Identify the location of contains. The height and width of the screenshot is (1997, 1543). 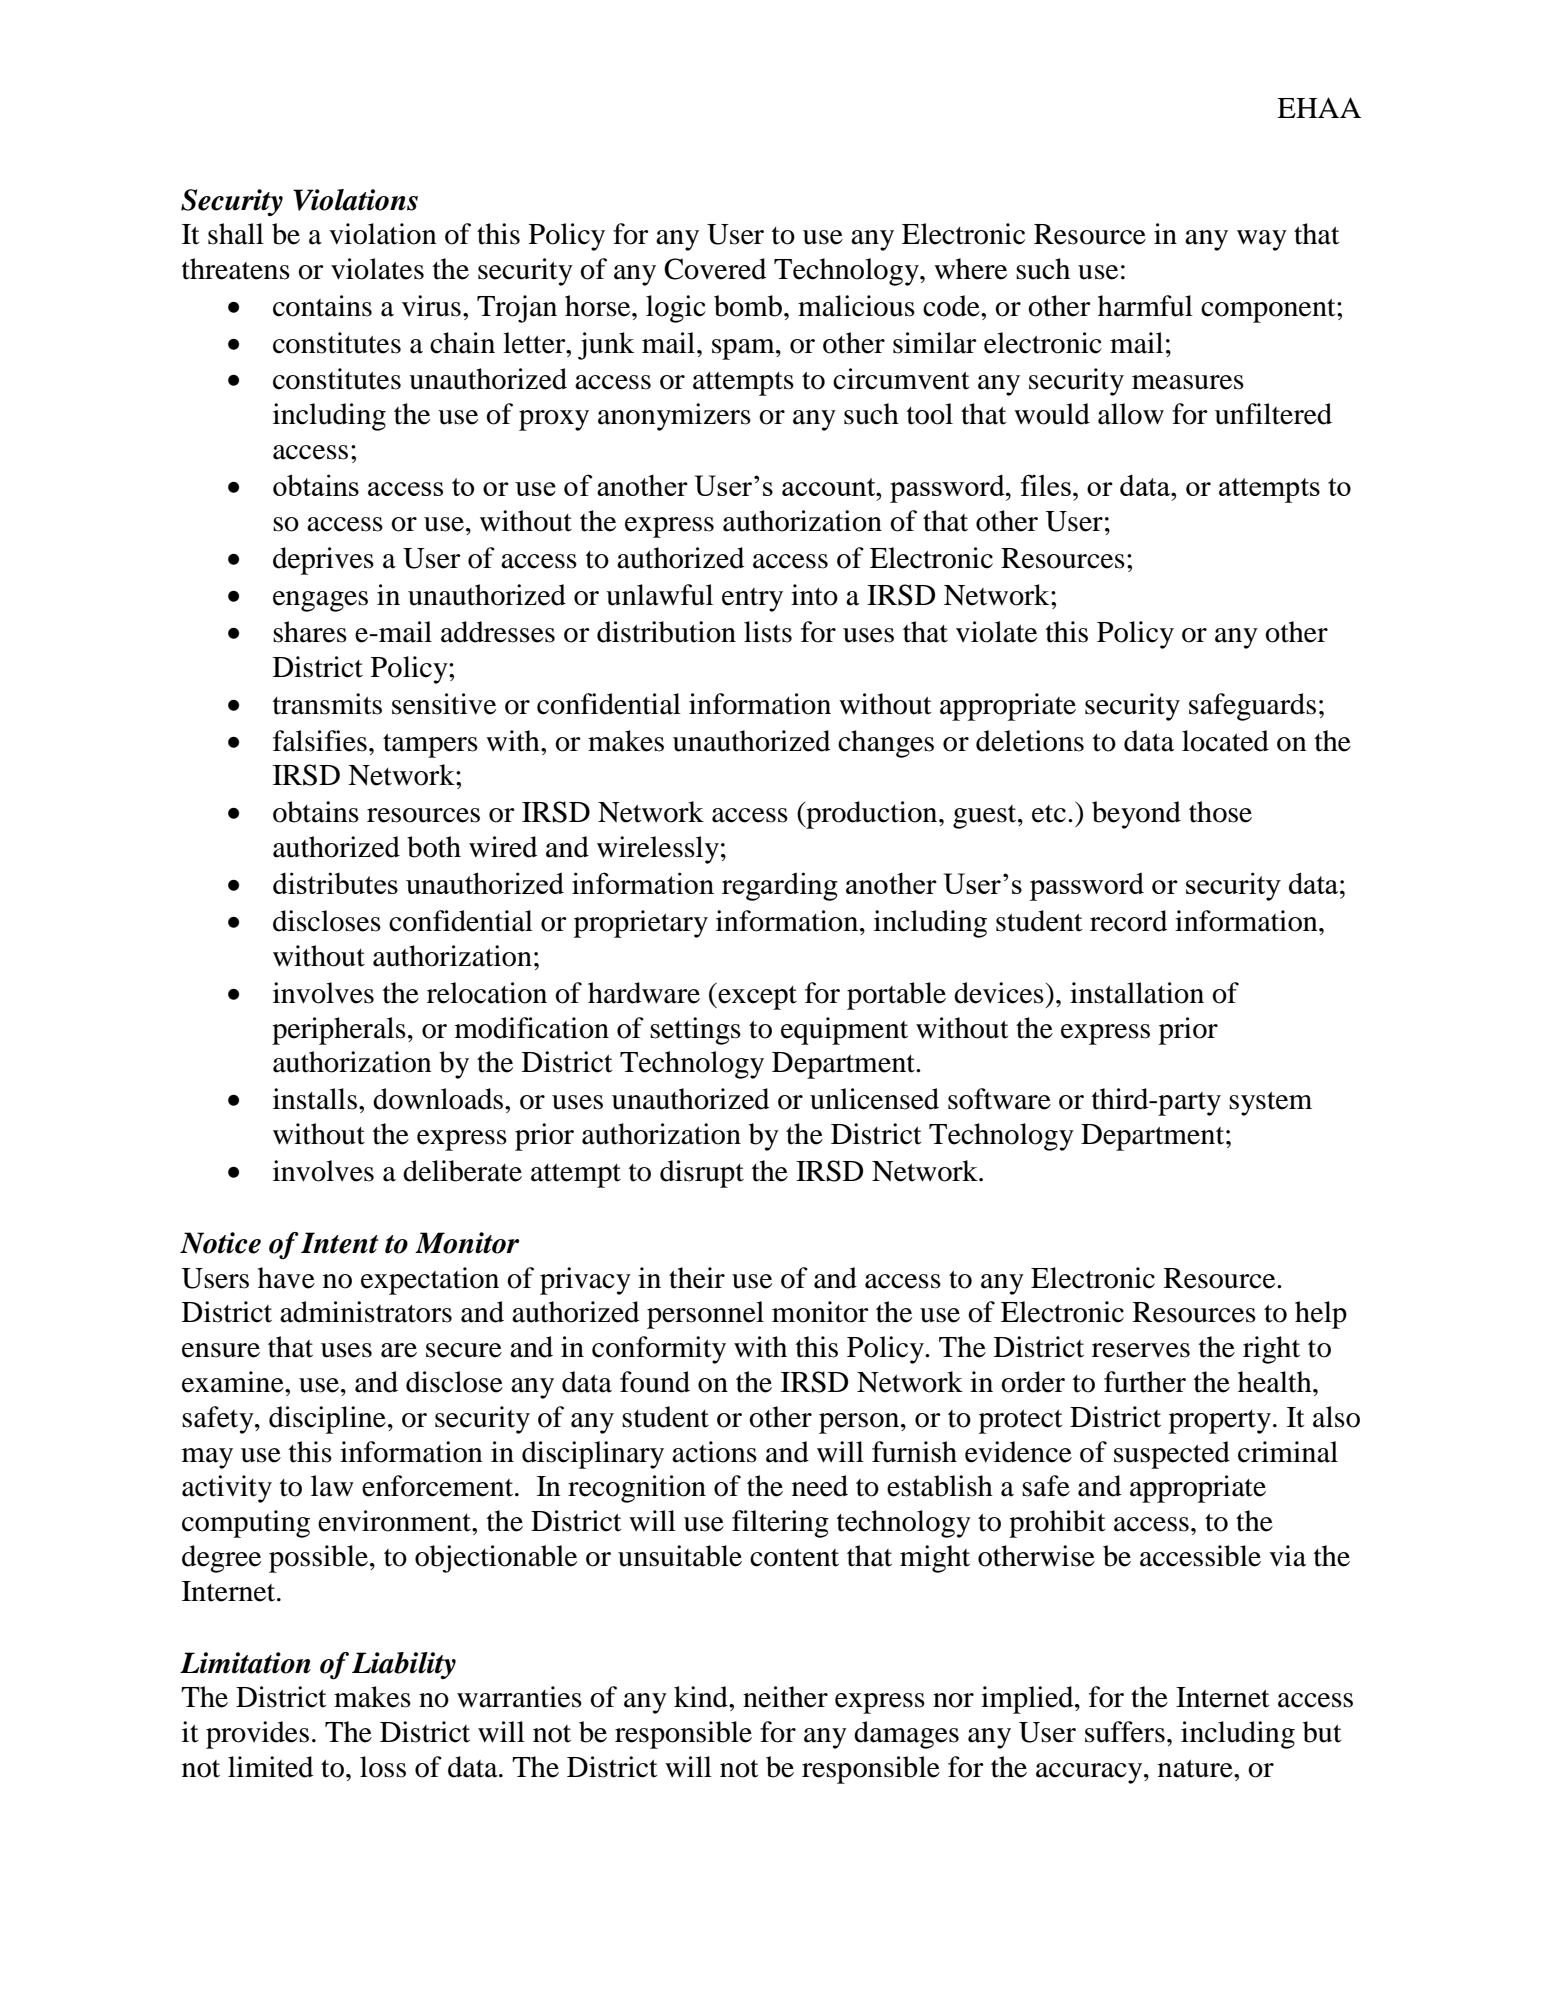
(322, 306).
